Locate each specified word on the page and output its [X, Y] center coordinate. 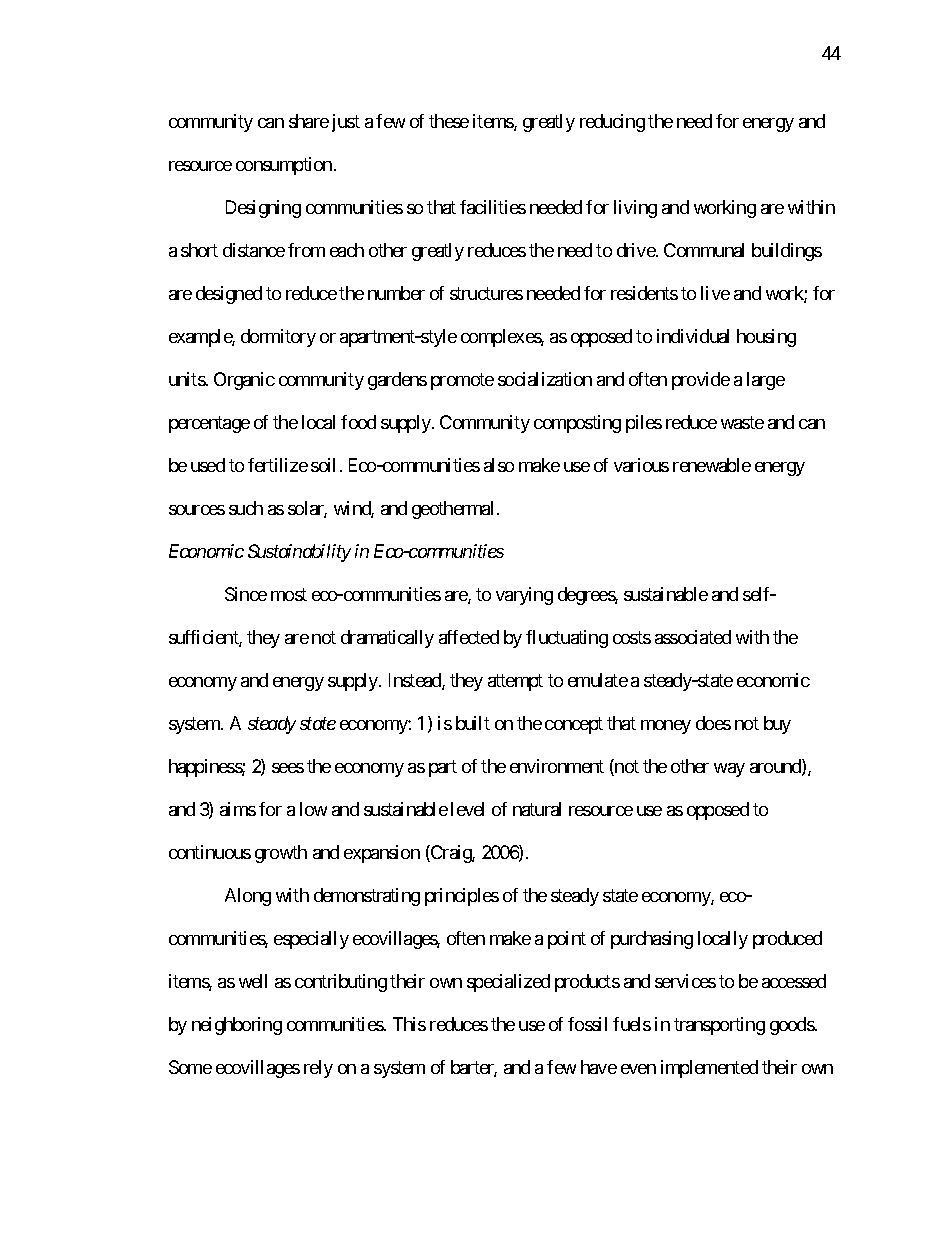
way [729, 770]
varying [524, 596]
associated [693, 637]
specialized [508, 983]
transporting [719, 1026]
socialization [545, 379]
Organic [244, 381]
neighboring [237, 1026]
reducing [612, 123]
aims [238, 809]
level [467, 809]
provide [701, 381]
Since [246, 594]
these [449, 121]
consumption [284, 166]
